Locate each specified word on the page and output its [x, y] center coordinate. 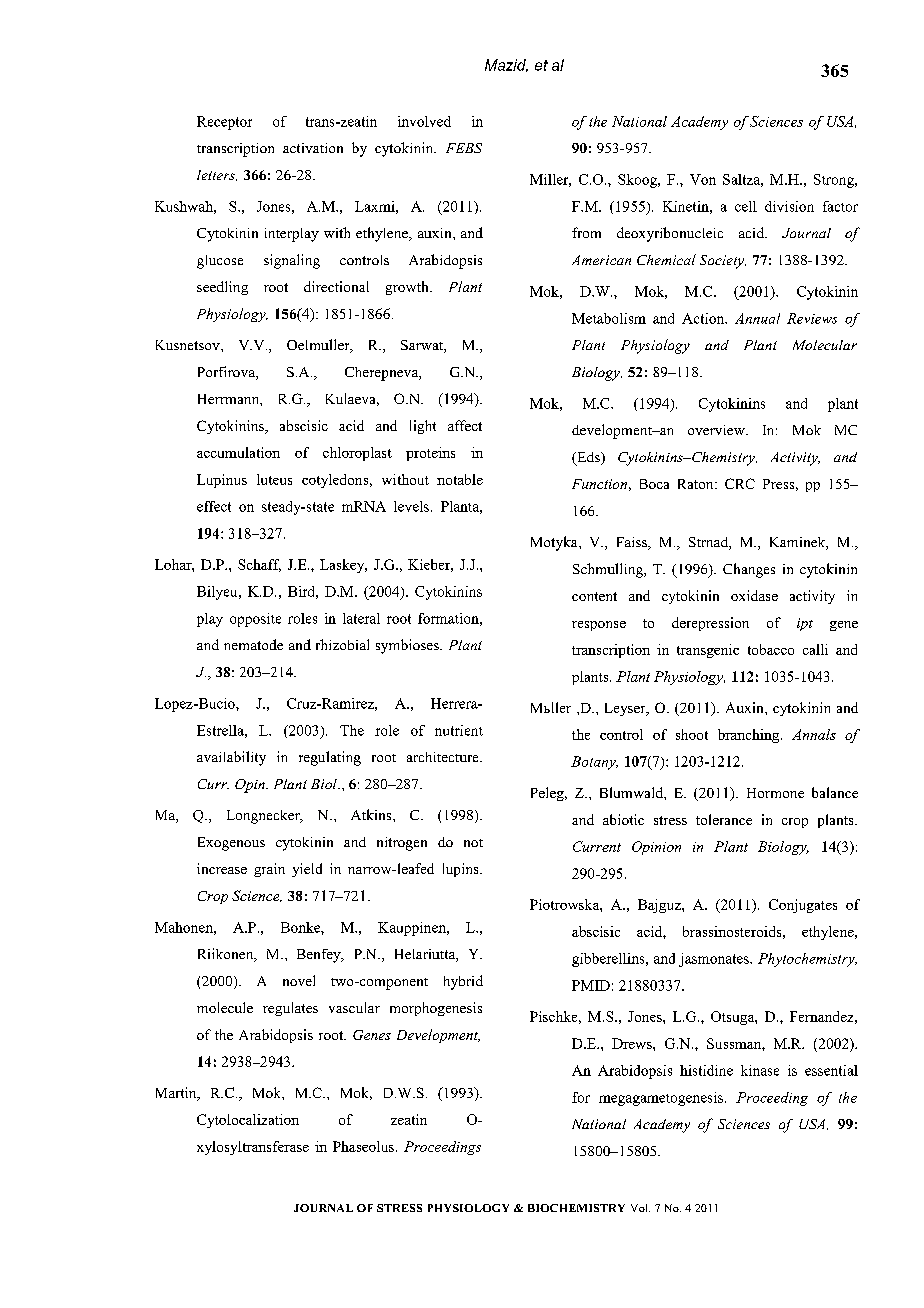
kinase [760, 1070]
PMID [591, 985]
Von [703, 179]
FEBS [464, 148]
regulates [290, 1009]
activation [313, 148]
